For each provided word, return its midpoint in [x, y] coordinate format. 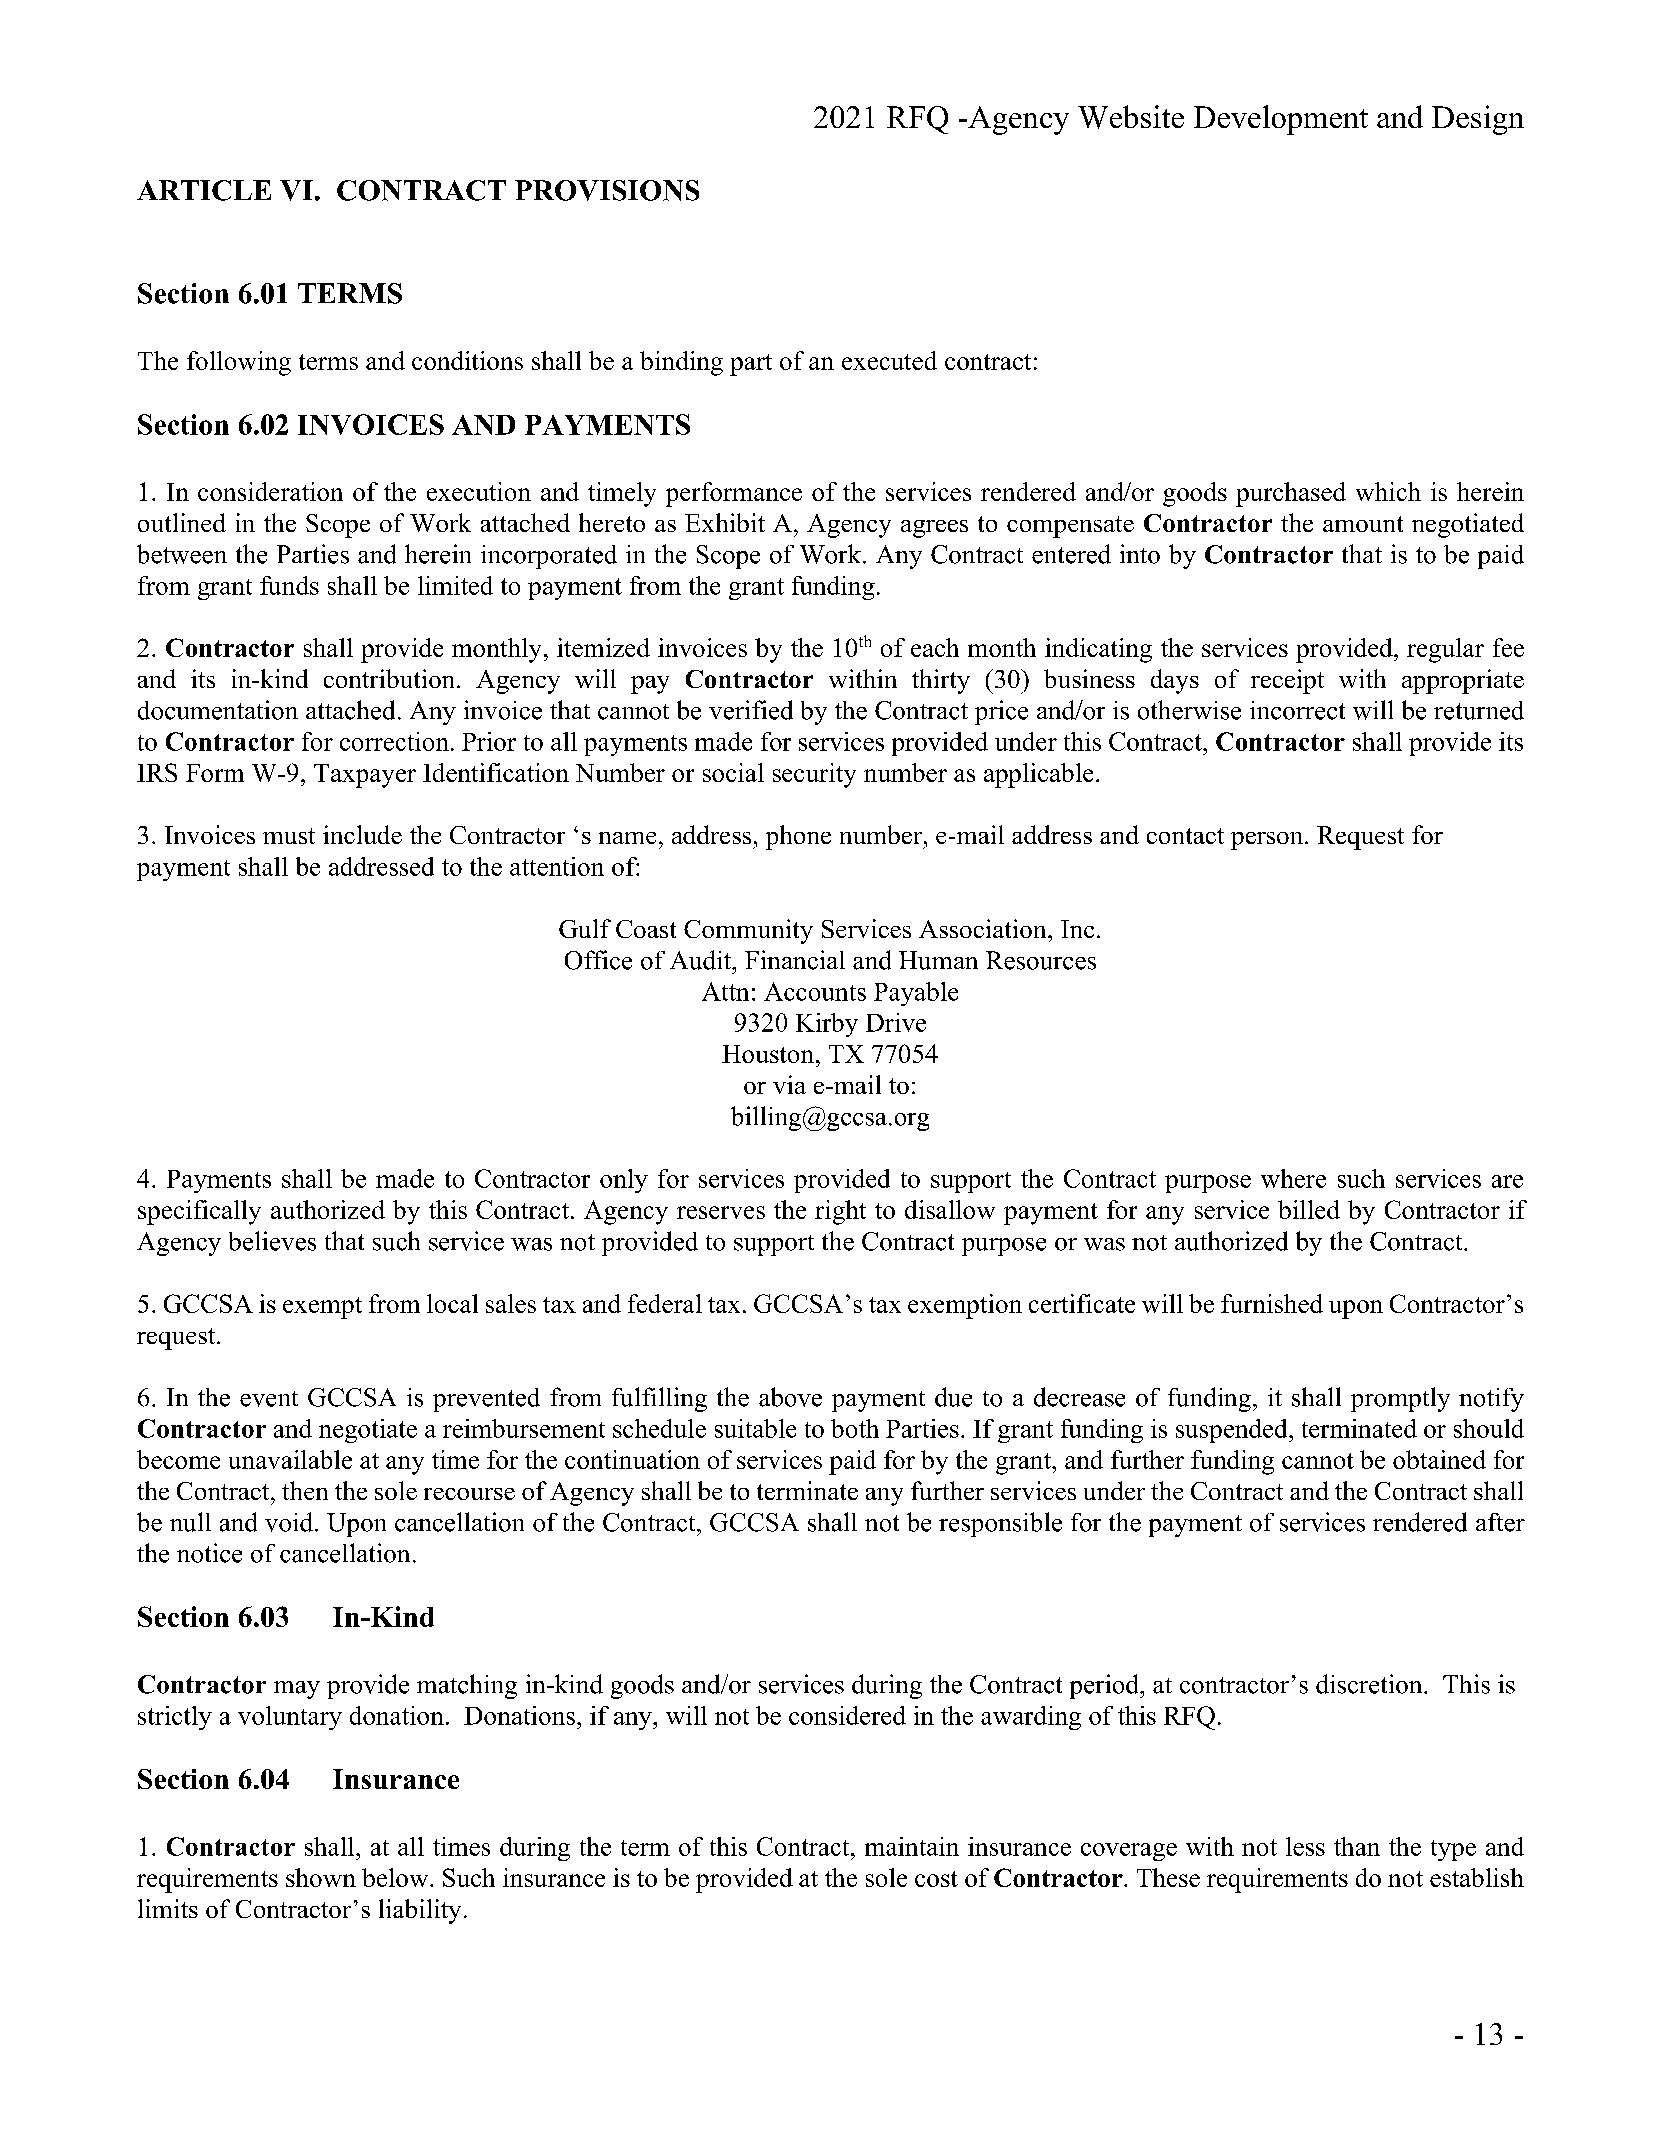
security [814, 775]
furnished [1272, 1303]
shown [321, 1877]
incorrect [1297, 710]
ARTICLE [204, 190]
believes [272, 1241]
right [840, 1212]
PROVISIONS [607, 190]
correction [394, 741]
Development [1281, 120]
